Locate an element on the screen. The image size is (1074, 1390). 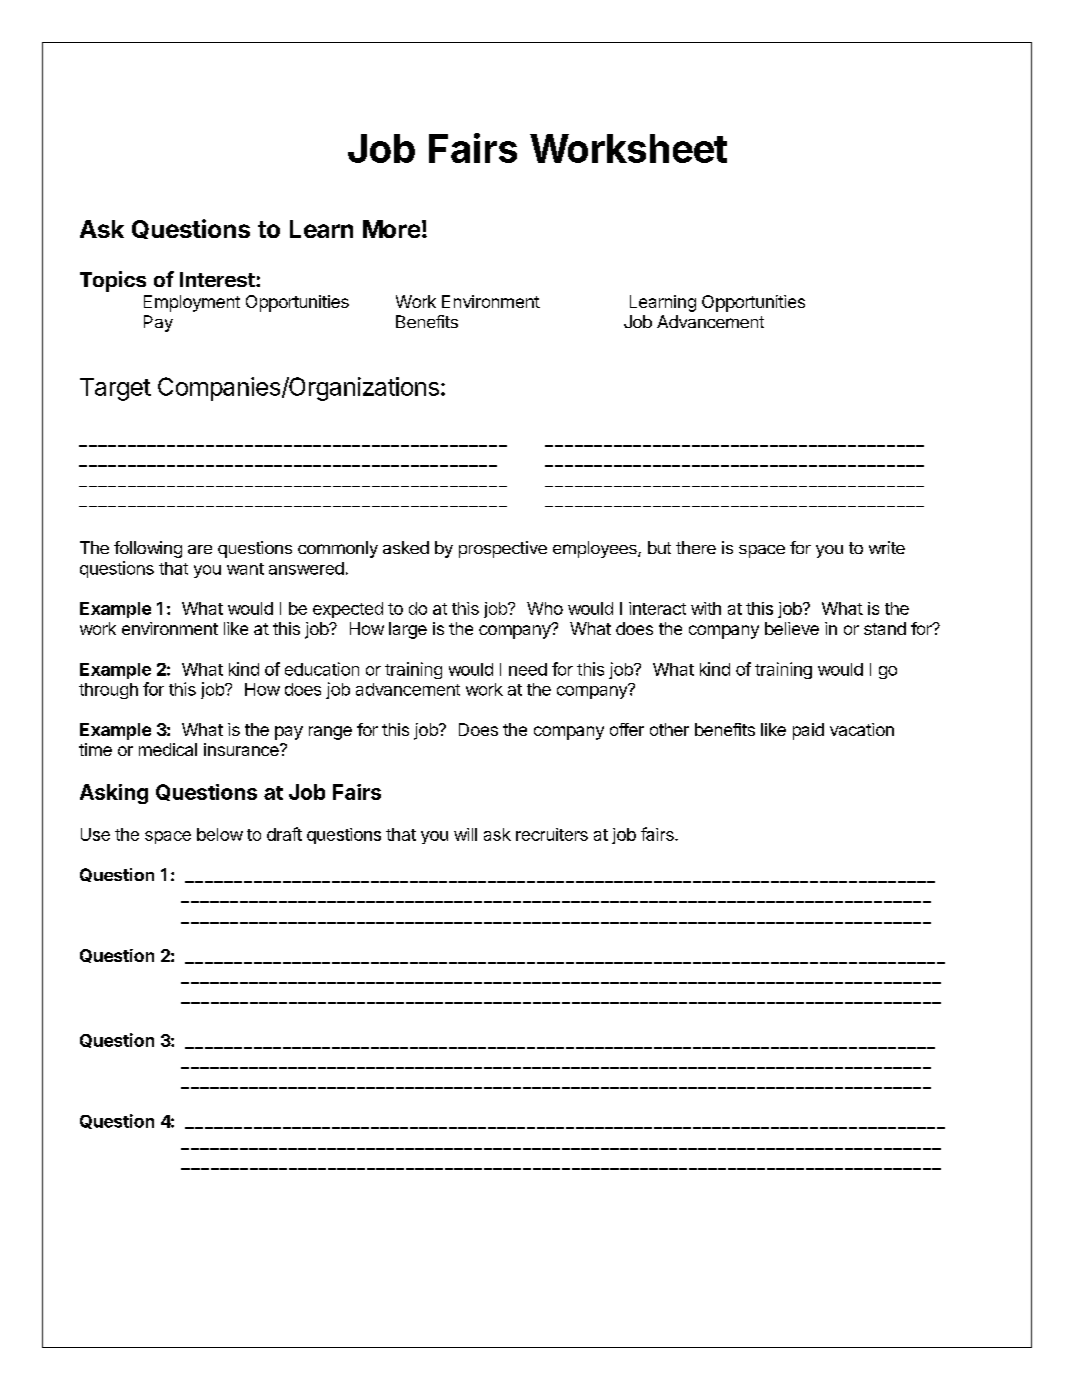
are is located at coordinates (200, 549).
